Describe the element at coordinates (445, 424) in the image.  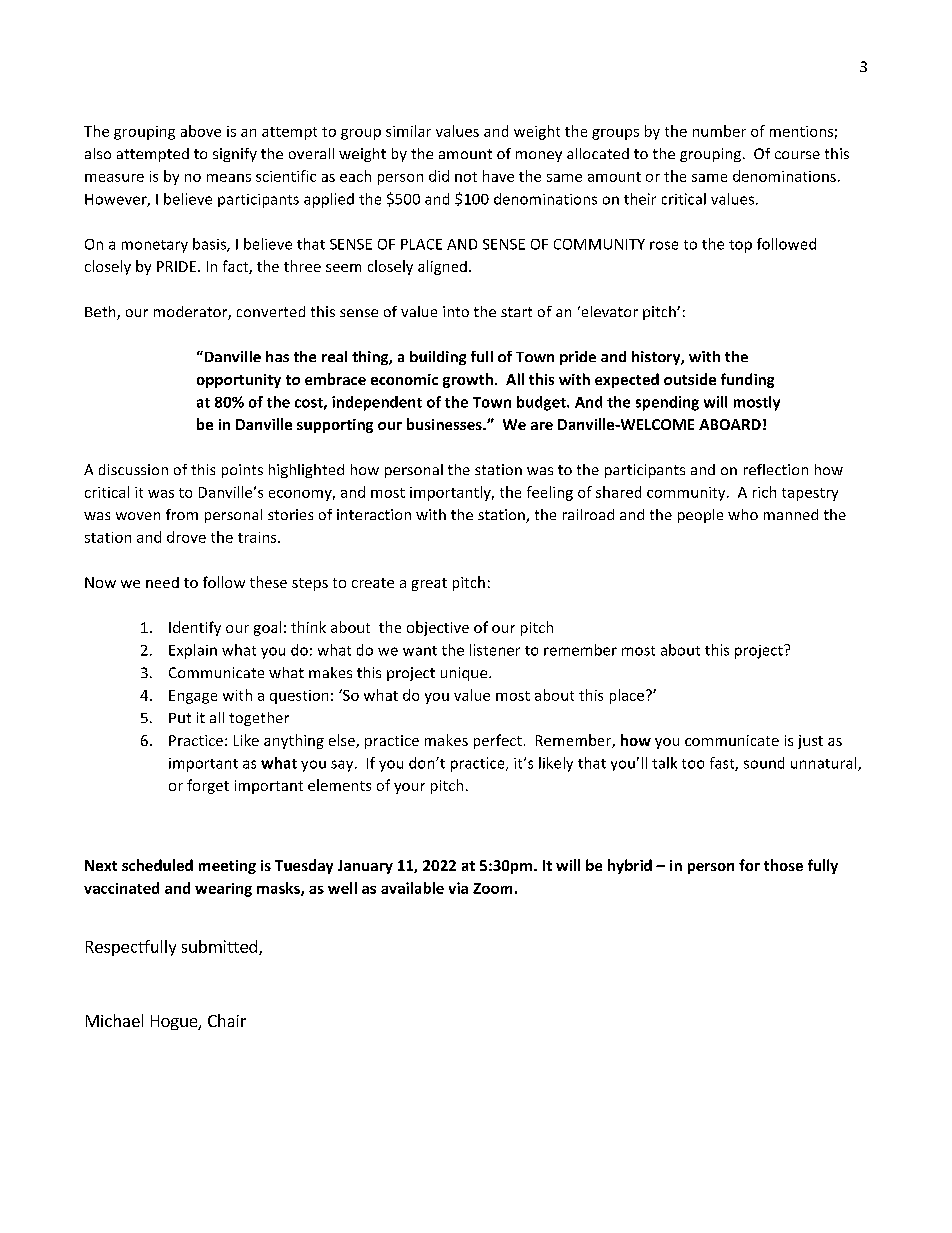
I see `businesses` at that location.
